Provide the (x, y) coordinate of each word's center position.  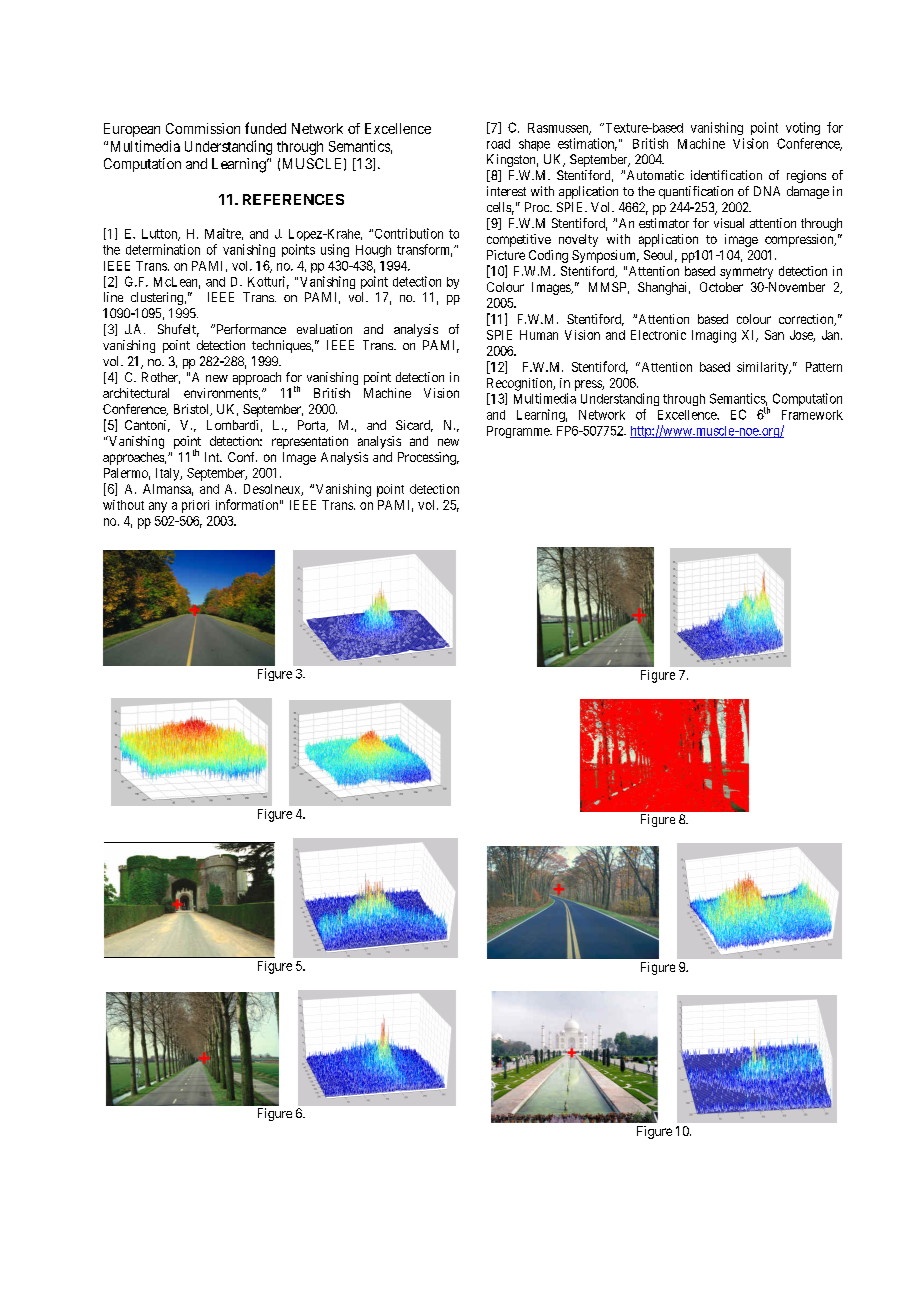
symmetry (746, 273)
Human (539, 335)
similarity (764, 368)
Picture (506, 255)
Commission (203, 128)
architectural (136, 393)
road (498, 144)
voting (803, 128)
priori (195, 506)
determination (163, 249)
